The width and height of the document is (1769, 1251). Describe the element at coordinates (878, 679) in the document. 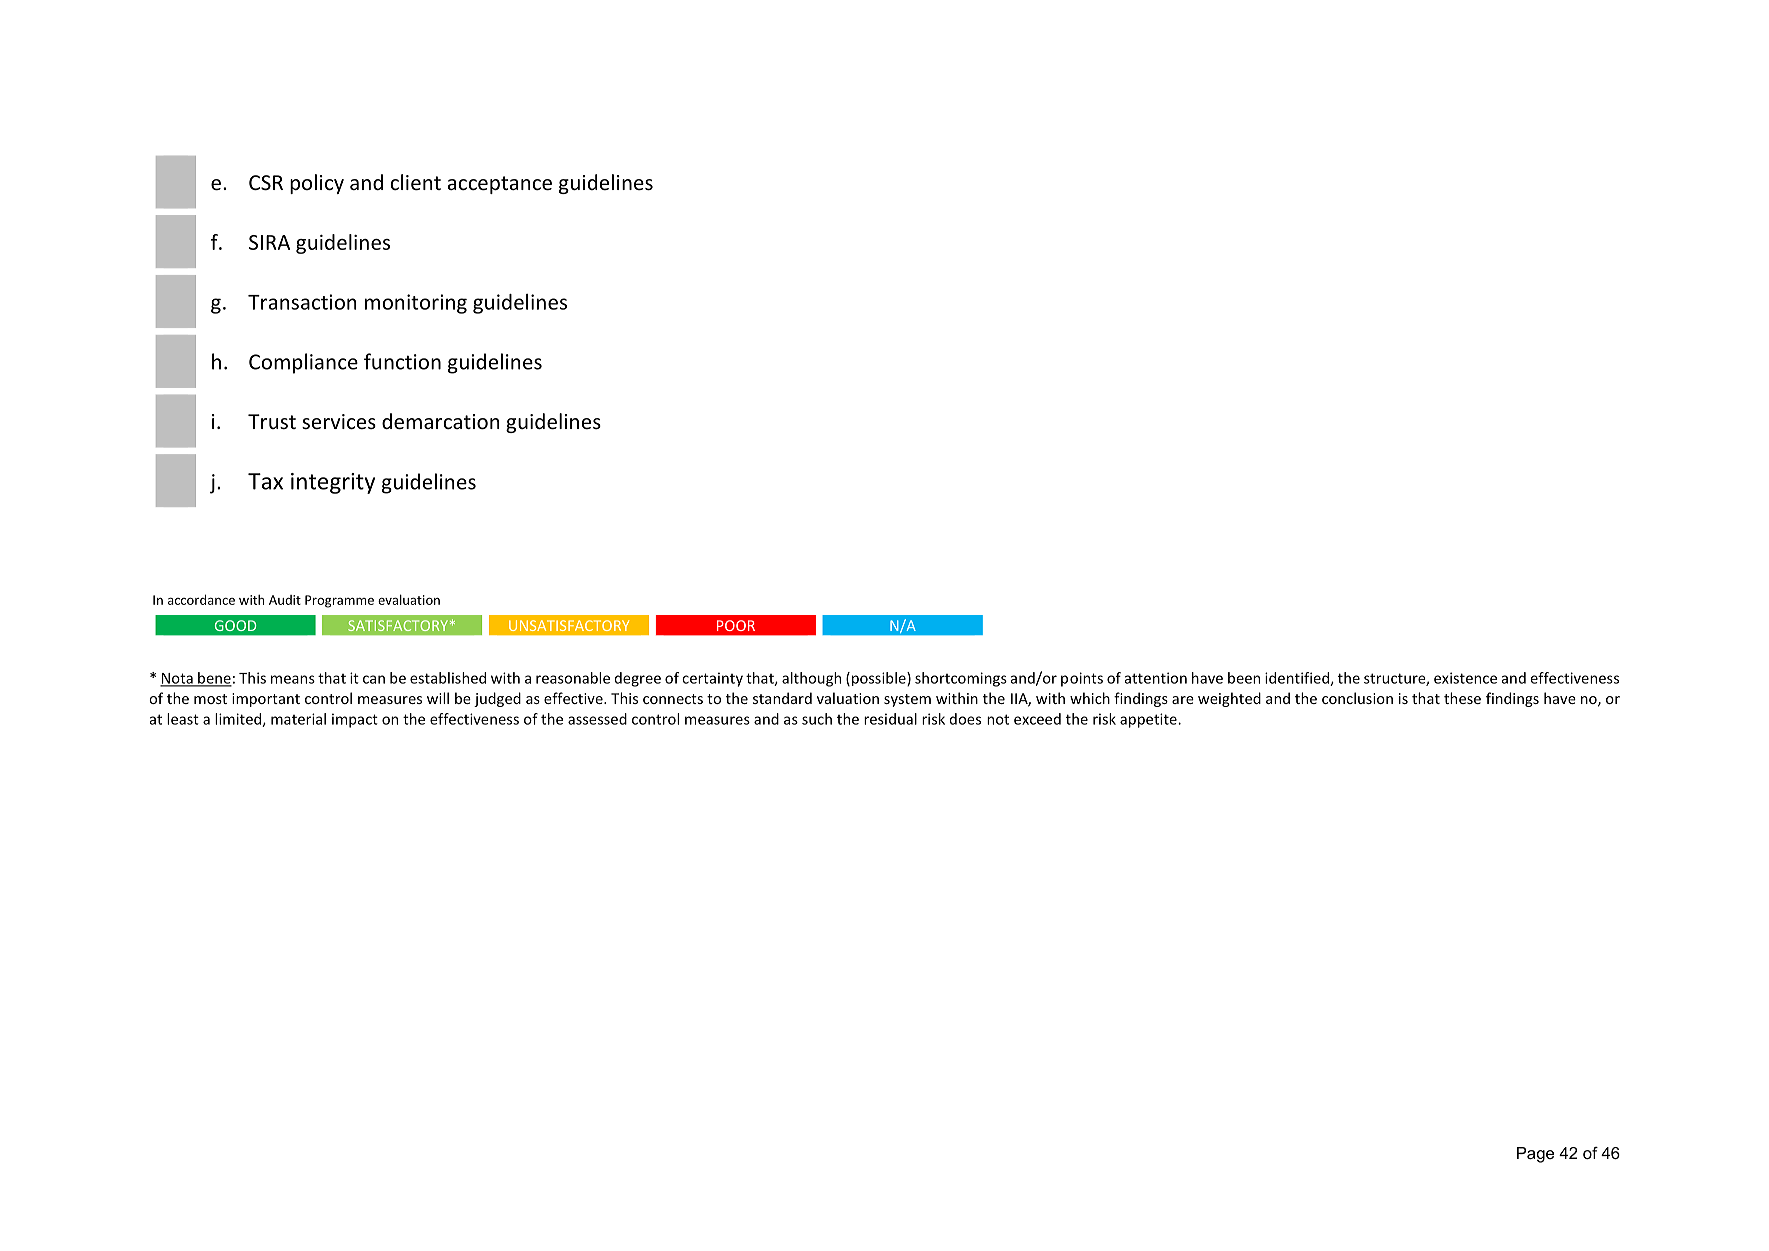

I see `possible` at that location.
